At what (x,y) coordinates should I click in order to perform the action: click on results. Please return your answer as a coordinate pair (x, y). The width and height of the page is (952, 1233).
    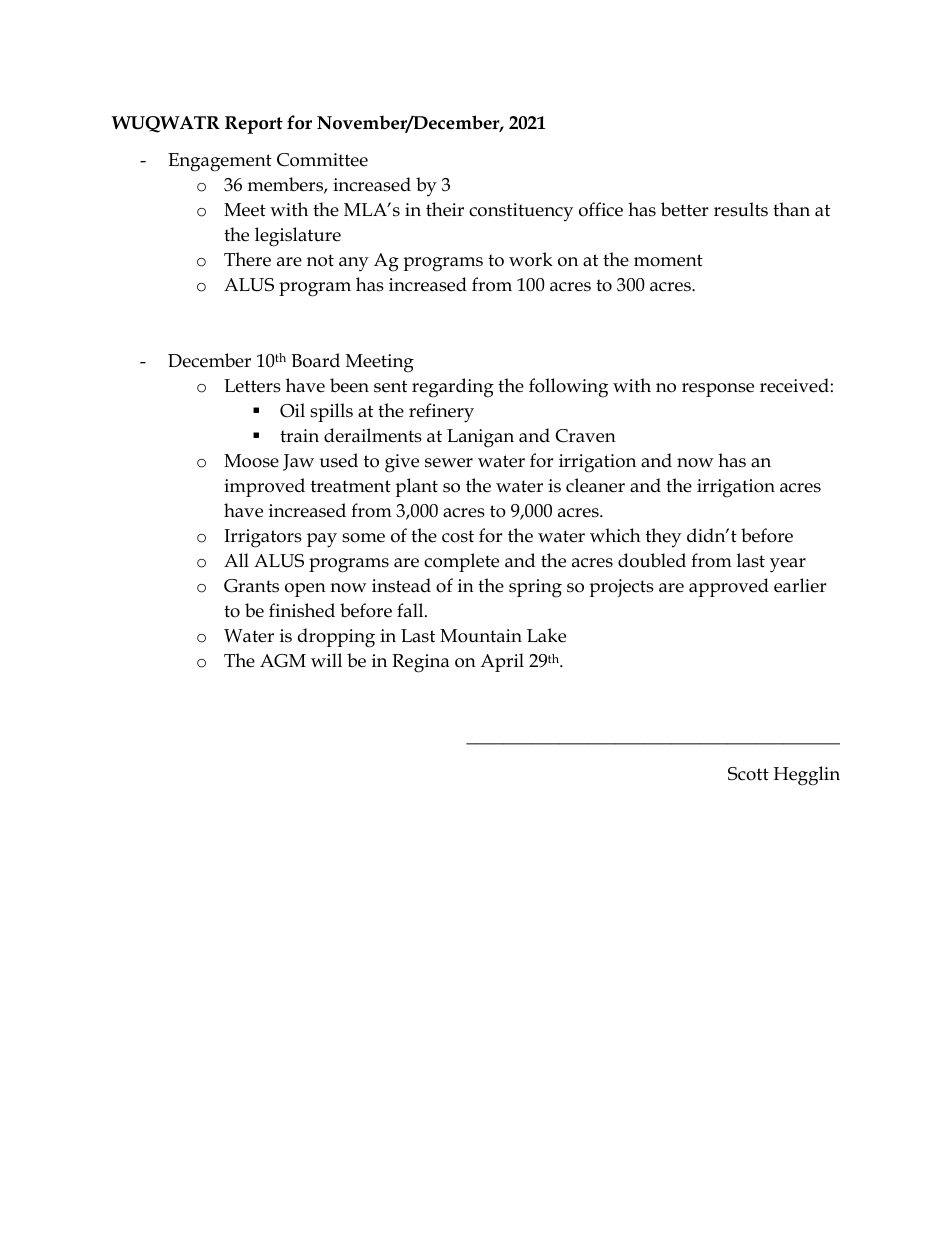
    Looking at the image, I should click on (741, 209).
